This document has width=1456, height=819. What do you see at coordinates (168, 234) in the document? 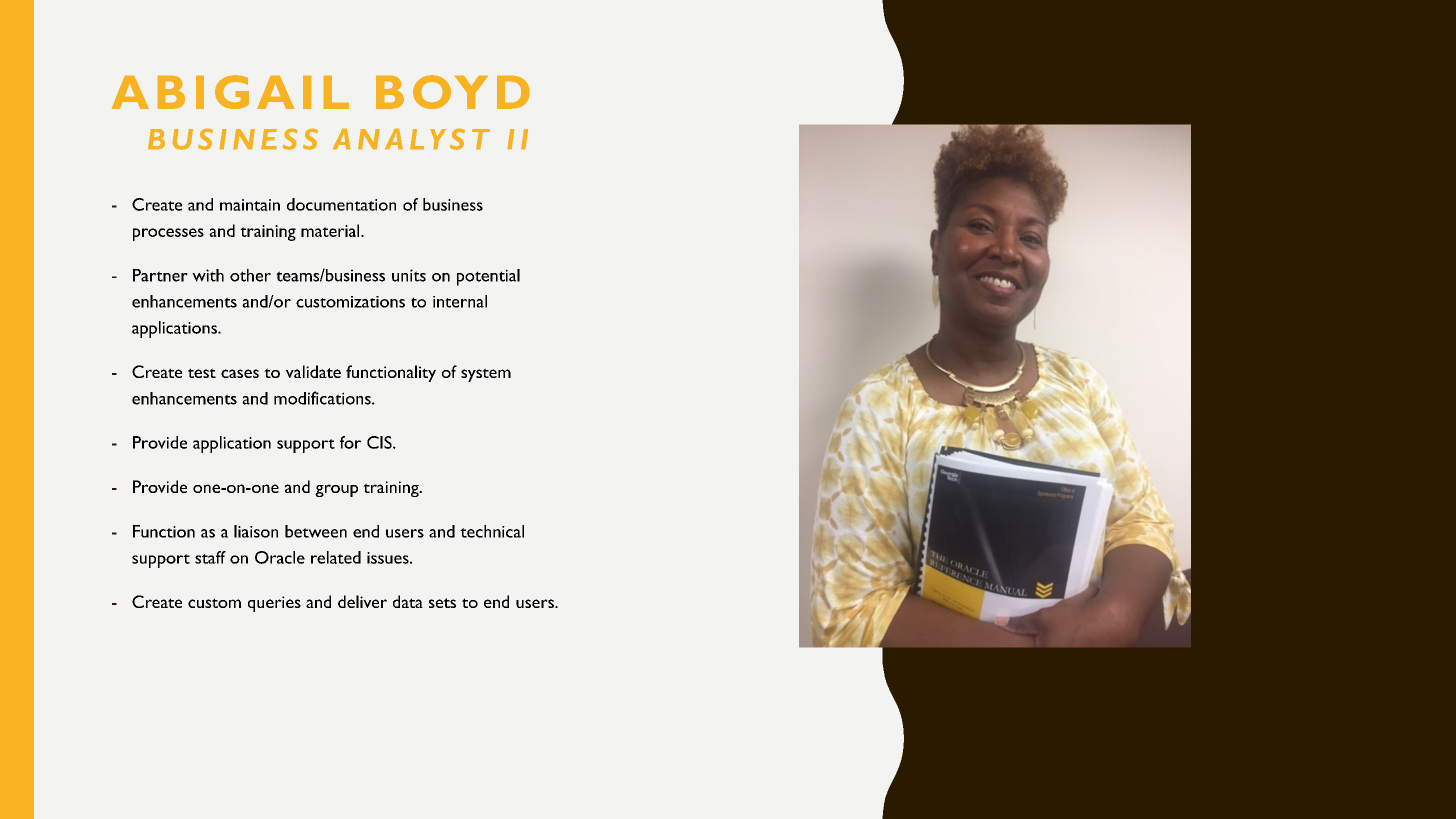
I see `processes` at bounding box center [168, 234].
